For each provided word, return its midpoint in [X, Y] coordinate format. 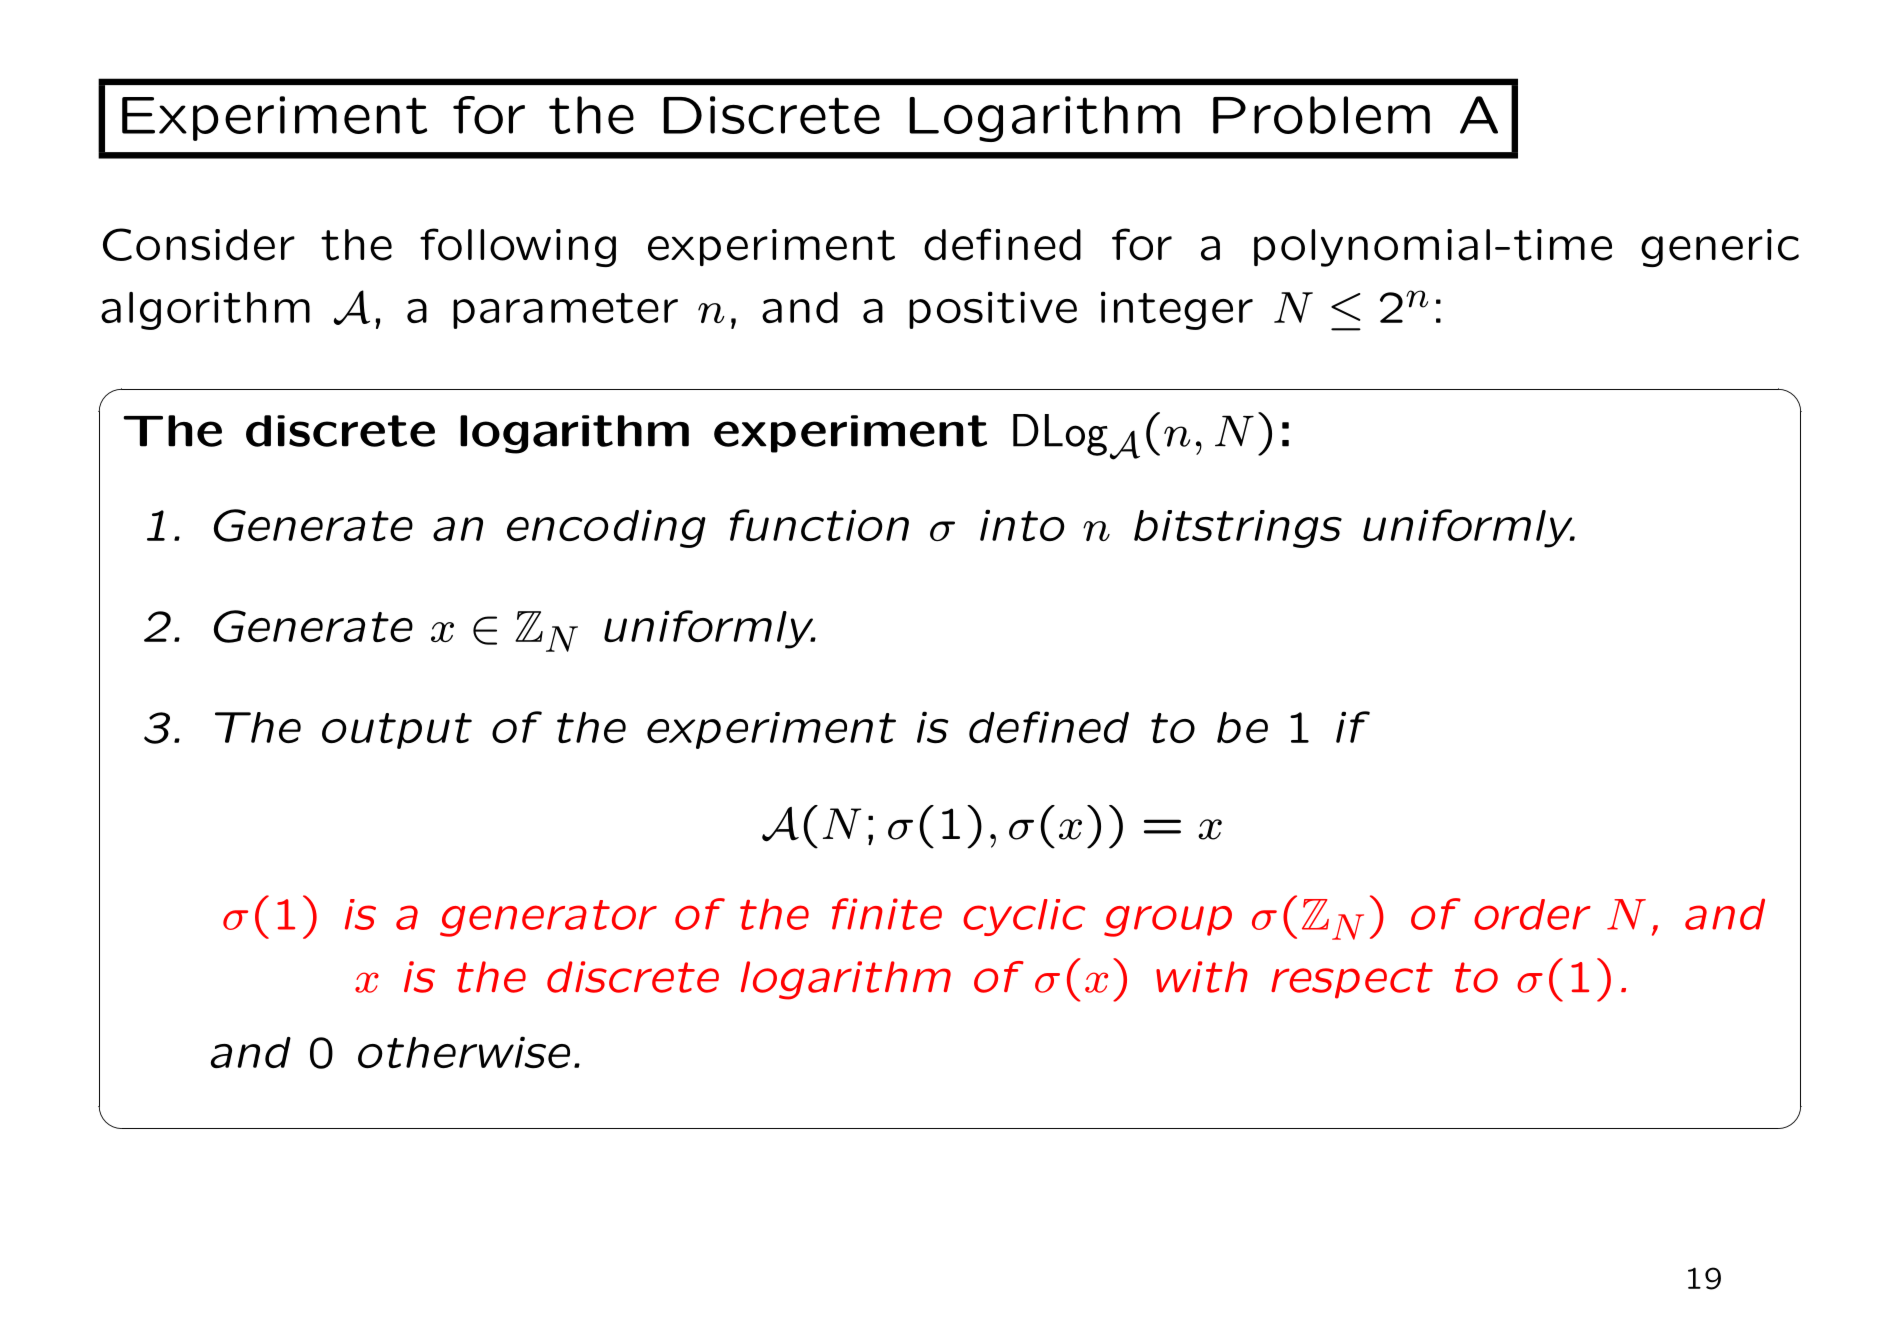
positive [993, 310]
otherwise [464, 1052]
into [1022, 525]
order [1532, 914]
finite [887, 914]
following [518, 247]
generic [1720, 248]
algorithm [205, 310]
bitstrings [1238, 529]
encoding [606, 528]
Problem [1321, 115]
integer [1177, 310]
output [397, 731]
